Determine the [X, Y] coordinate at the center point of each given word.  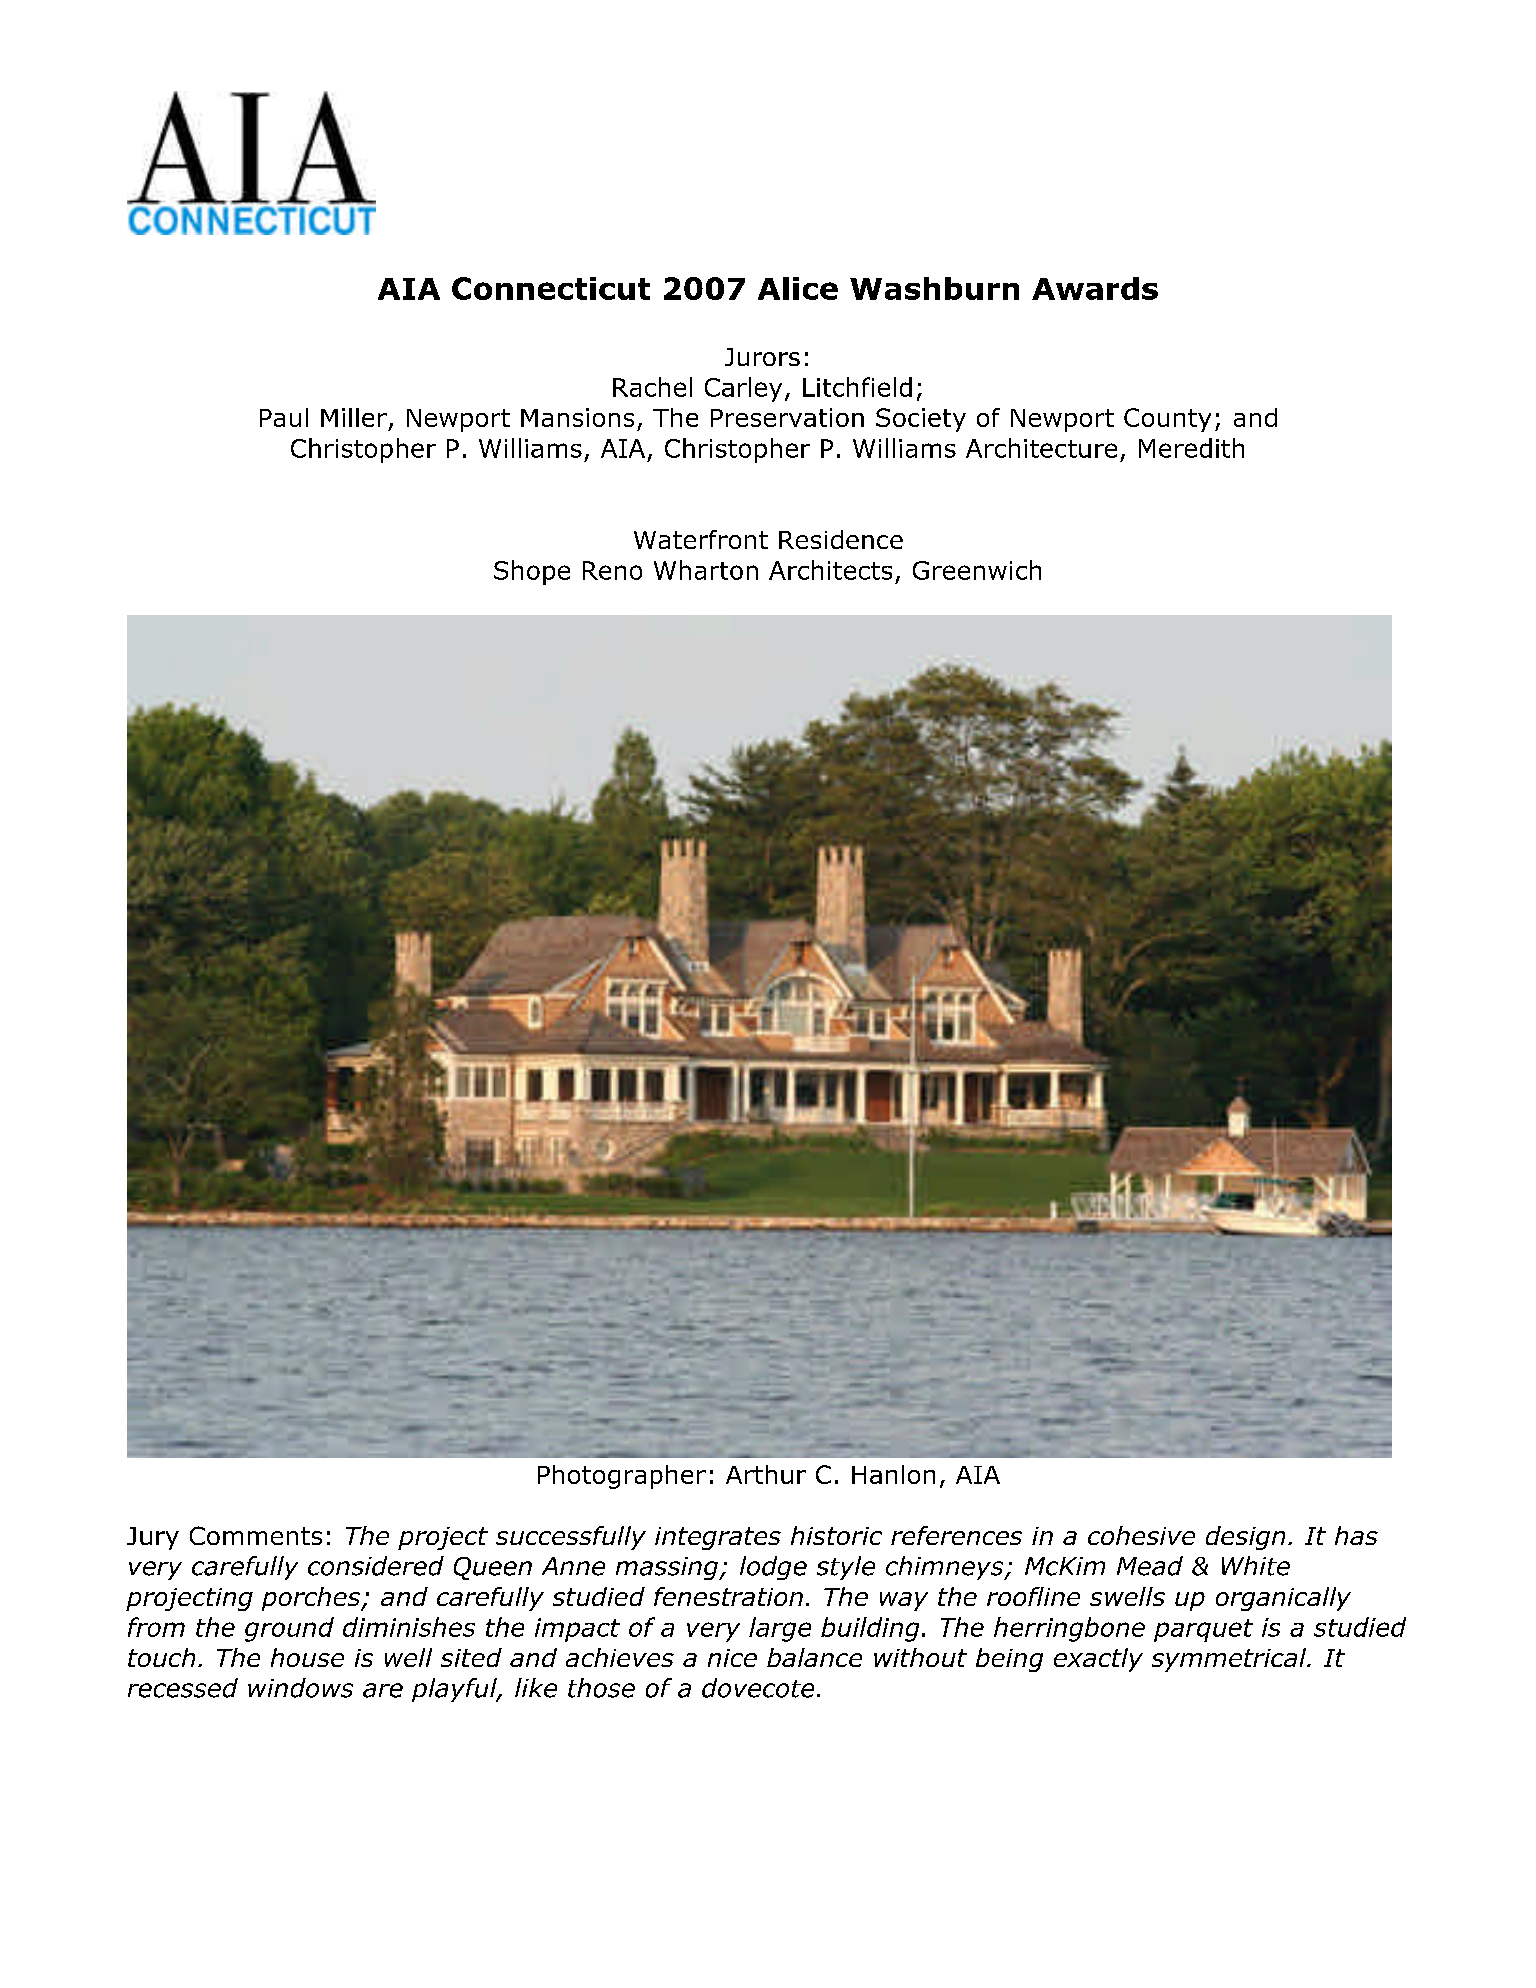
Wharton [706, 570]
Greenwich [977, 570]
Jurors [762, 357]
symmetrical [1230, 1660]
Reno [612, 570]
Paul [284, 417]
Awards [1095, 288]
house [307, 1657]
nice [732, 1658]
